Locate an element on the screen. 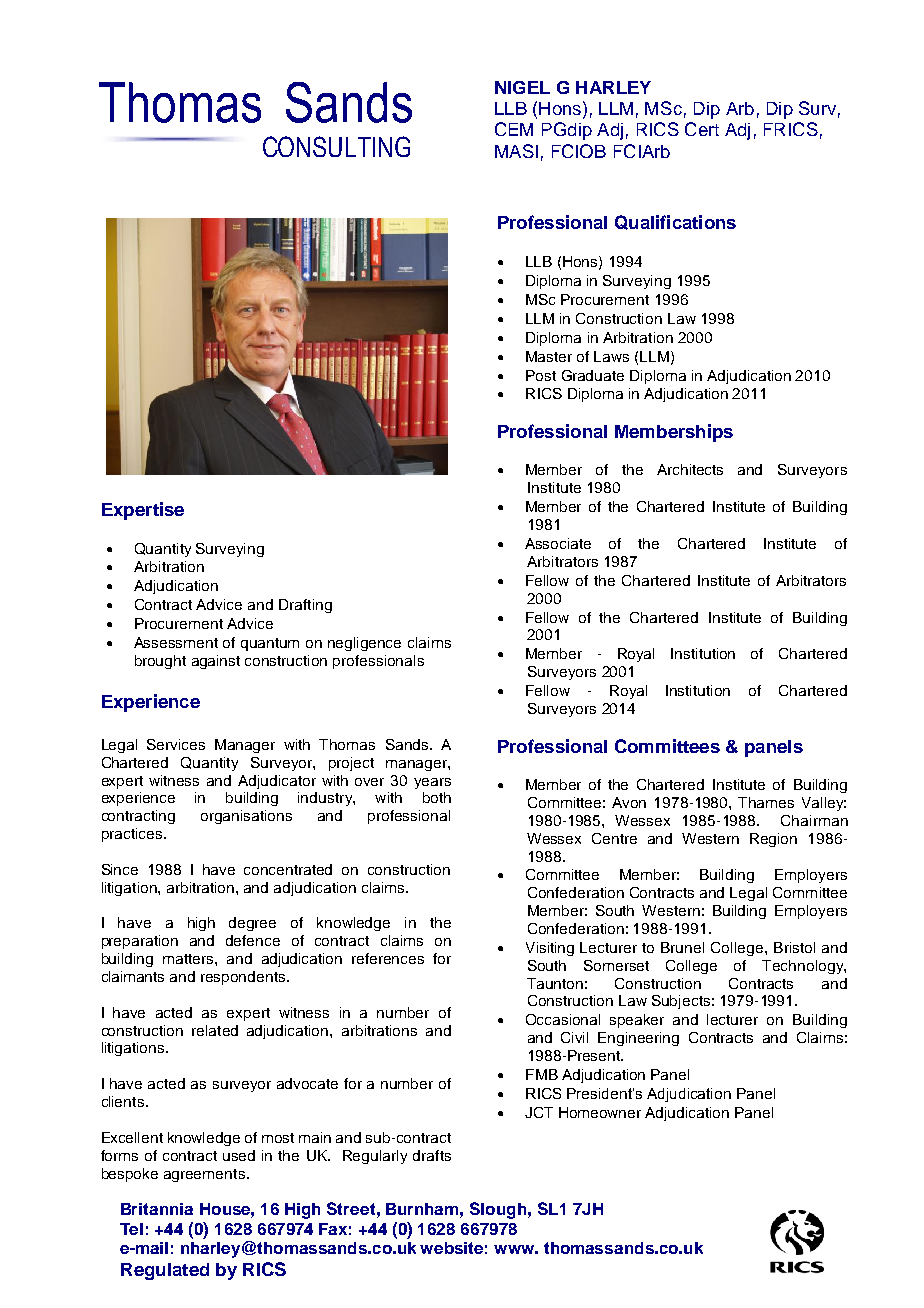 The height and width of the screenshot is (1308, 924). Britannia is located at coordinates (157, 1209).
